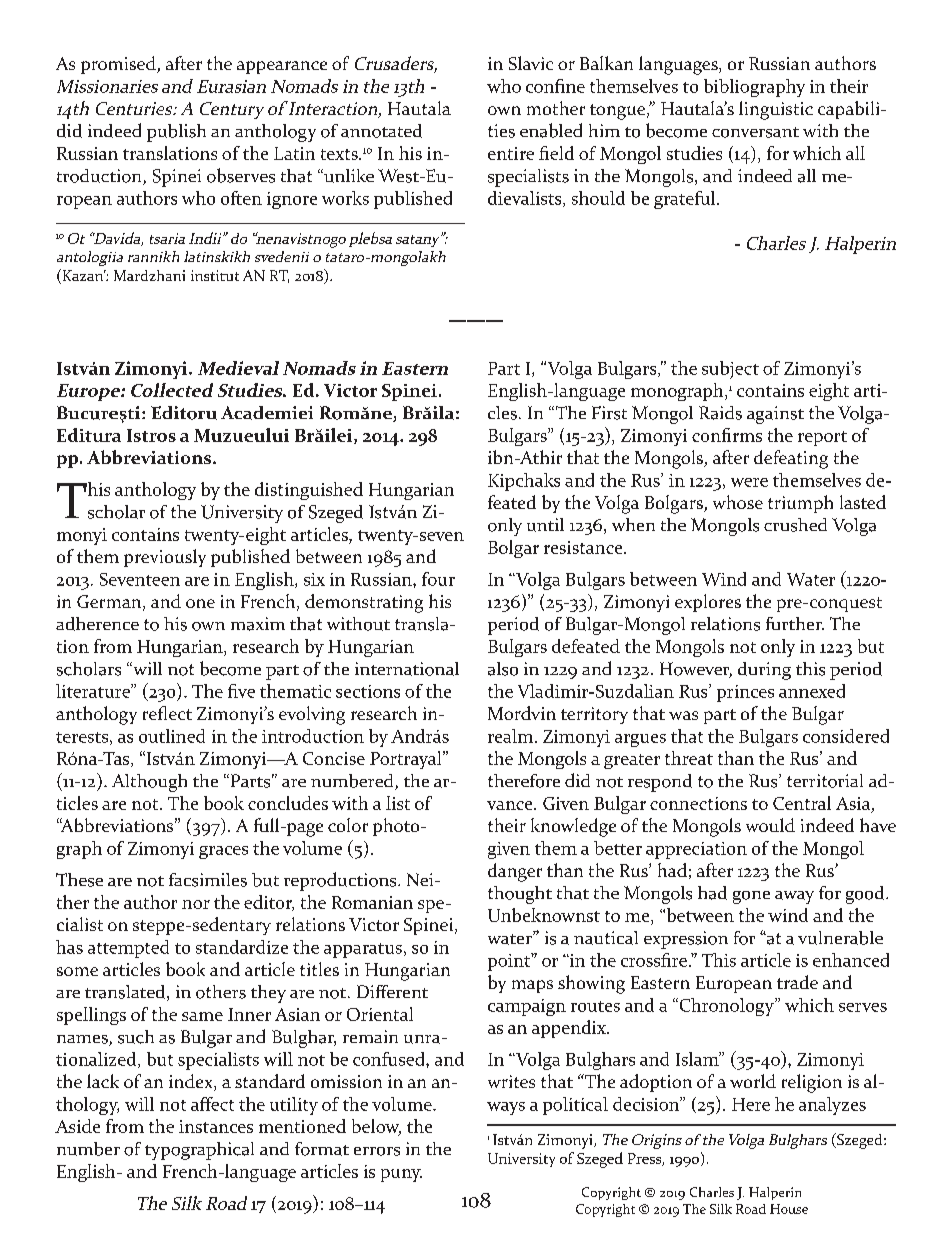 Image resolution: width=952 pixels, height=1233 pixels. What do you see at coordinates (609, 413) in the image?
I see `First` at bounding box center [609, 413].
